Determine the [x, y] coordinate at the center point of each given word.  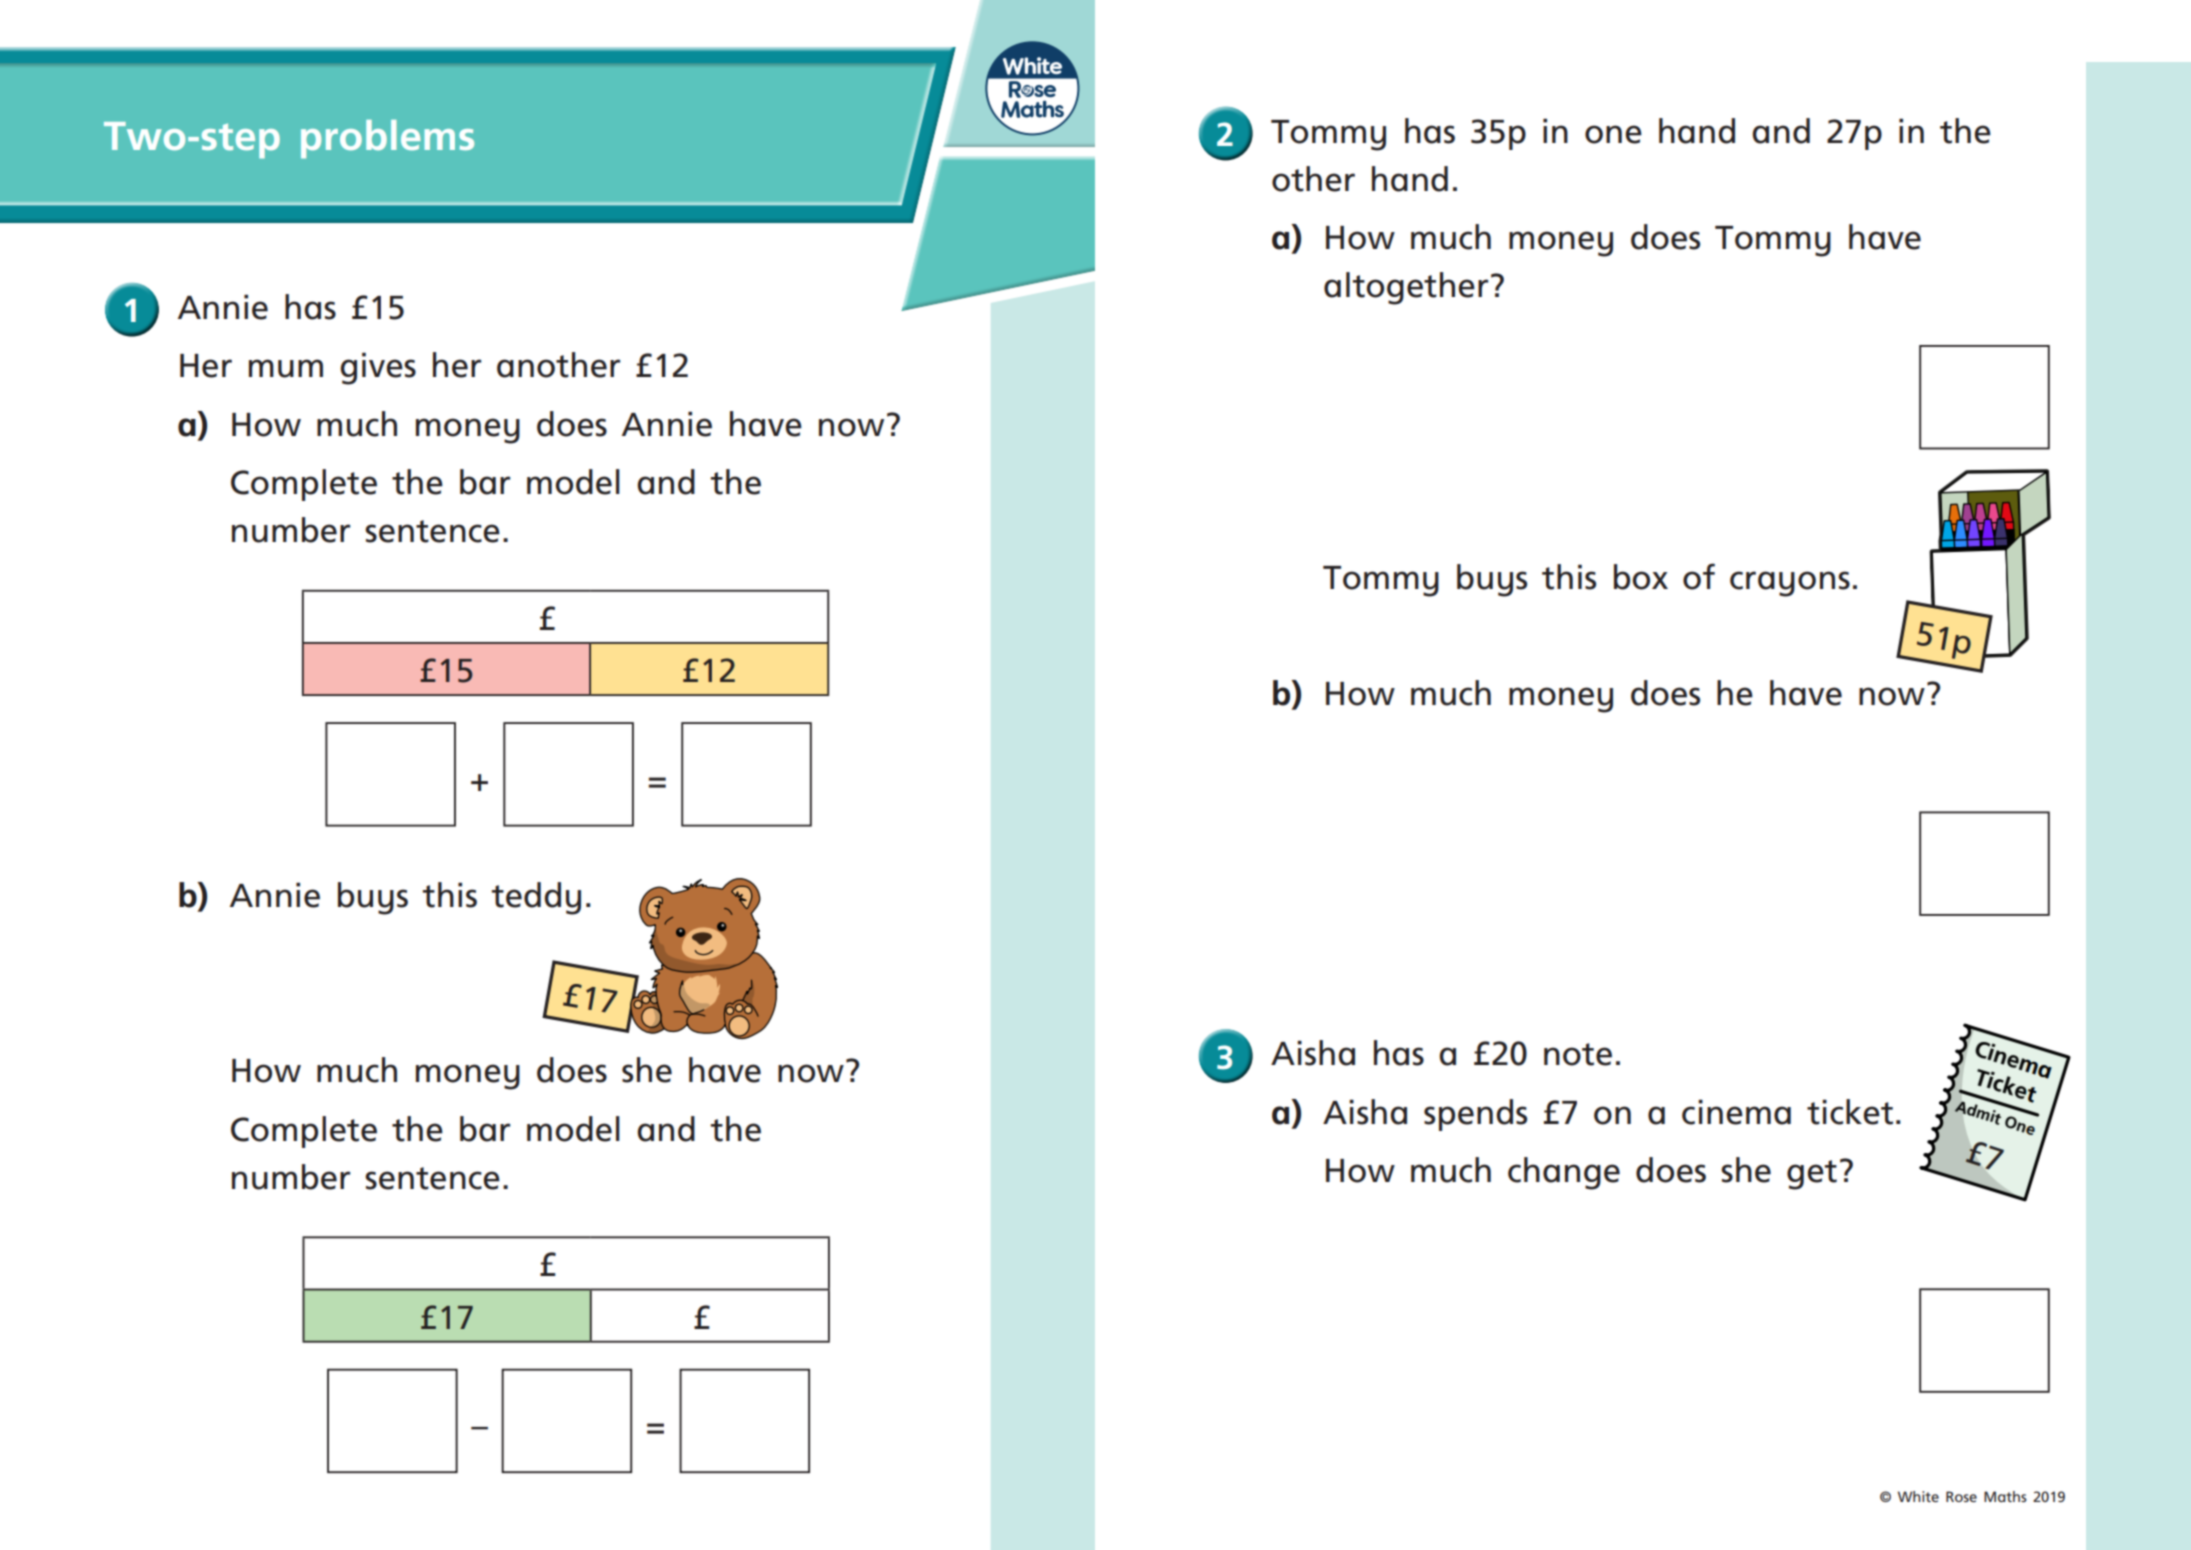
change [1564, 1173]
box [1641, 577]
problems [387, 139]
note [1578, 1054]
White [1918, 1496]
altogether [1406, 288]
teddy [536, 898]
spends [1475, 1115]
